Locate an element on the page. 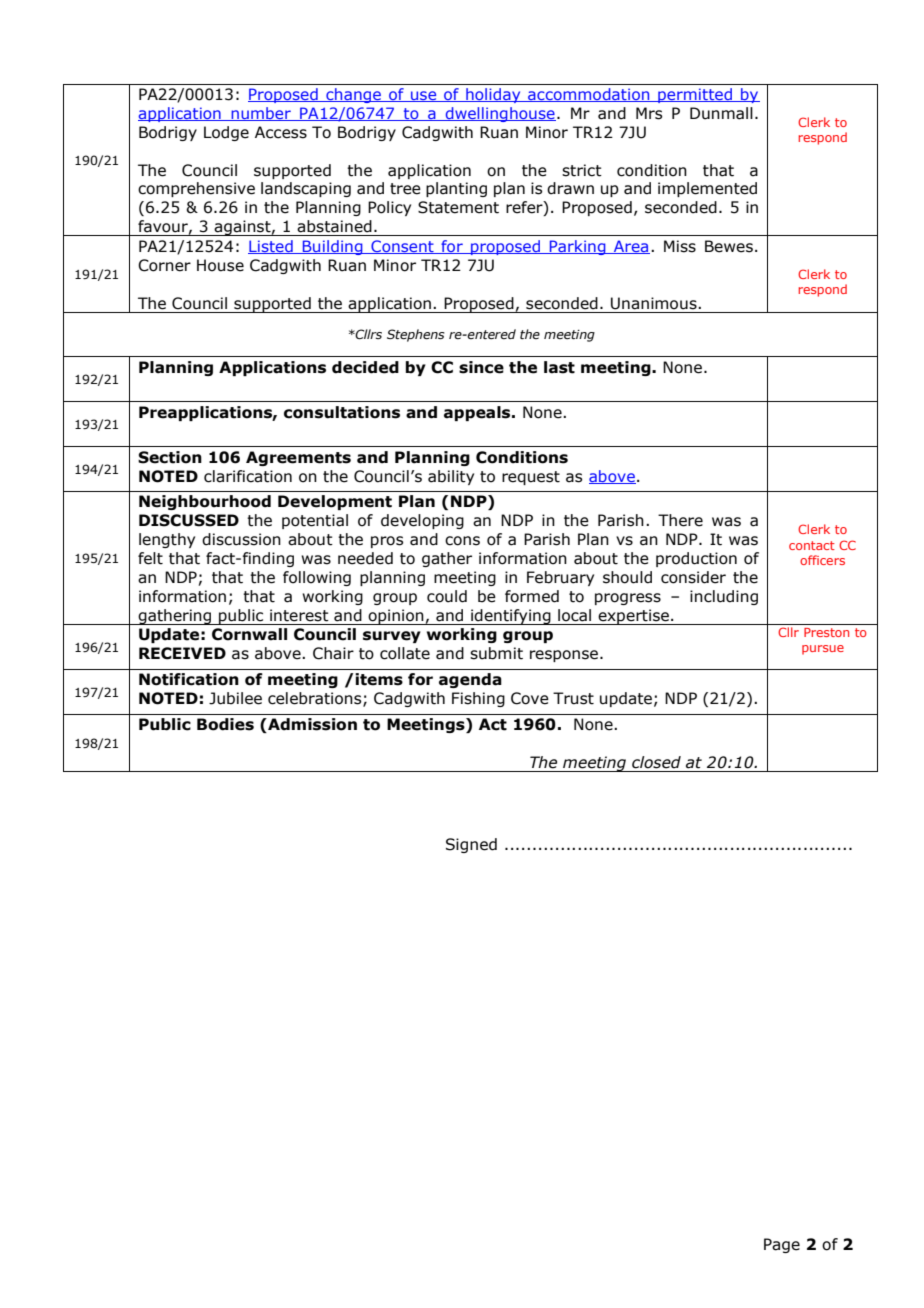  Lodge is located at coordinates (226, 133).
